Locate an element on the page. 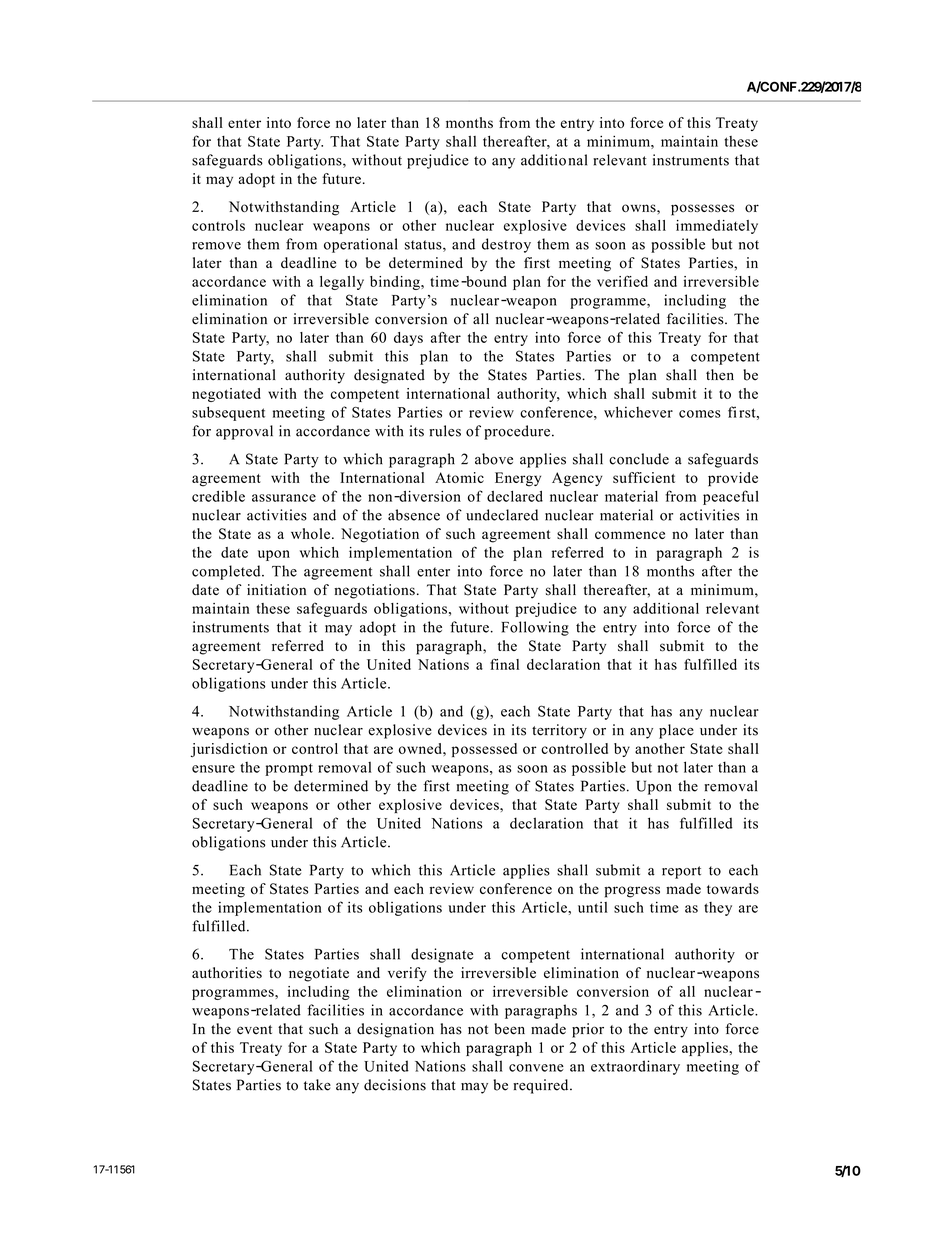 This page has height=1233, width=952. possesses is located at coordinates (702, 210).
